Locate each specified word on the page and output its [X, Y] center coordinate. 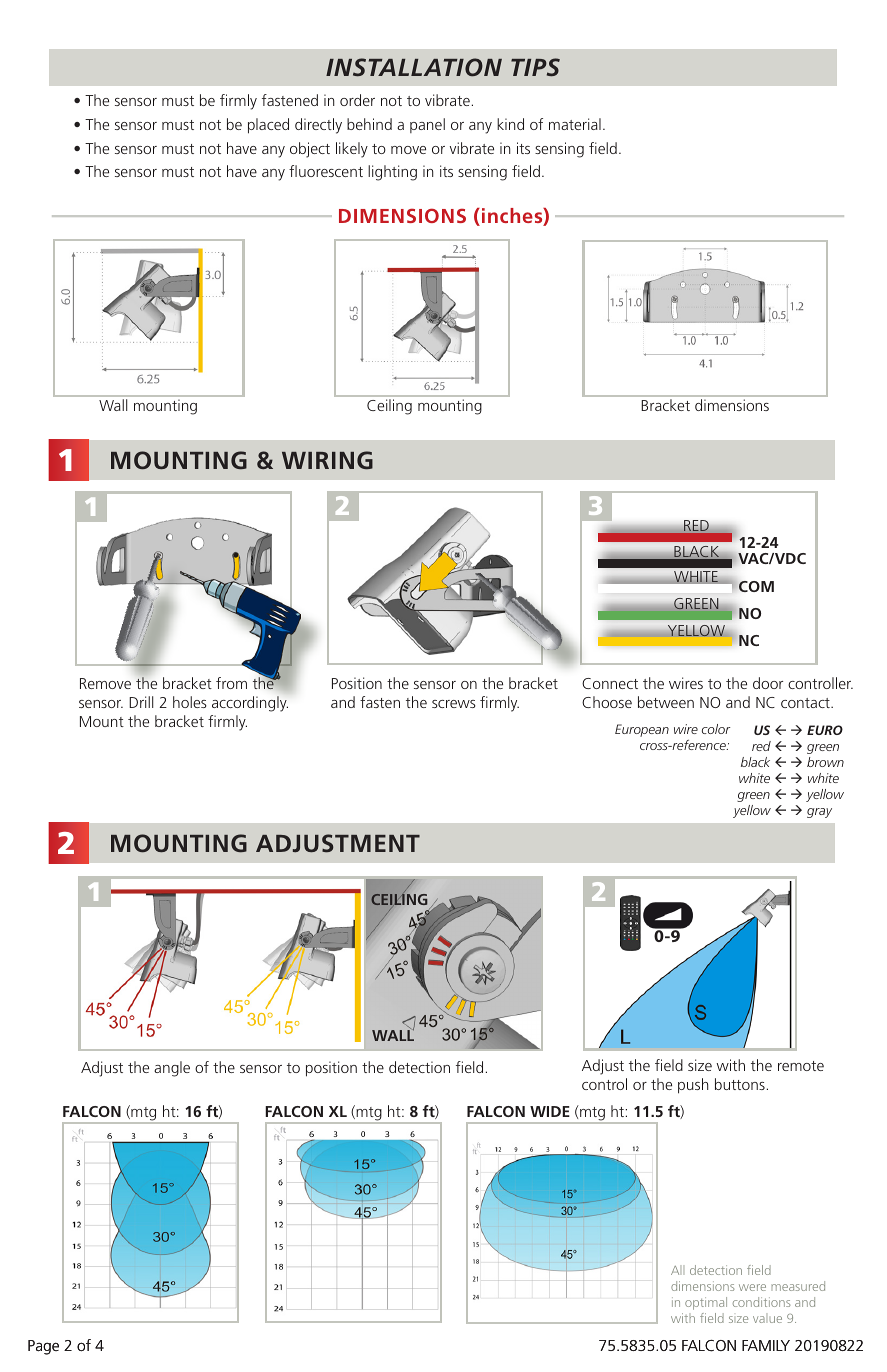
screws [454, 704]
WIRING [327, 460]
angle [172, 1069]
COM [756, 586]
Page [43, 1347]
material [575, 124]
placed [268, 126]
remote [801, 1066]
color [716, 729]
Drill [141, 702]
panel [427, 125]
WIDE [550, 1111]
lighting [392, 173]
